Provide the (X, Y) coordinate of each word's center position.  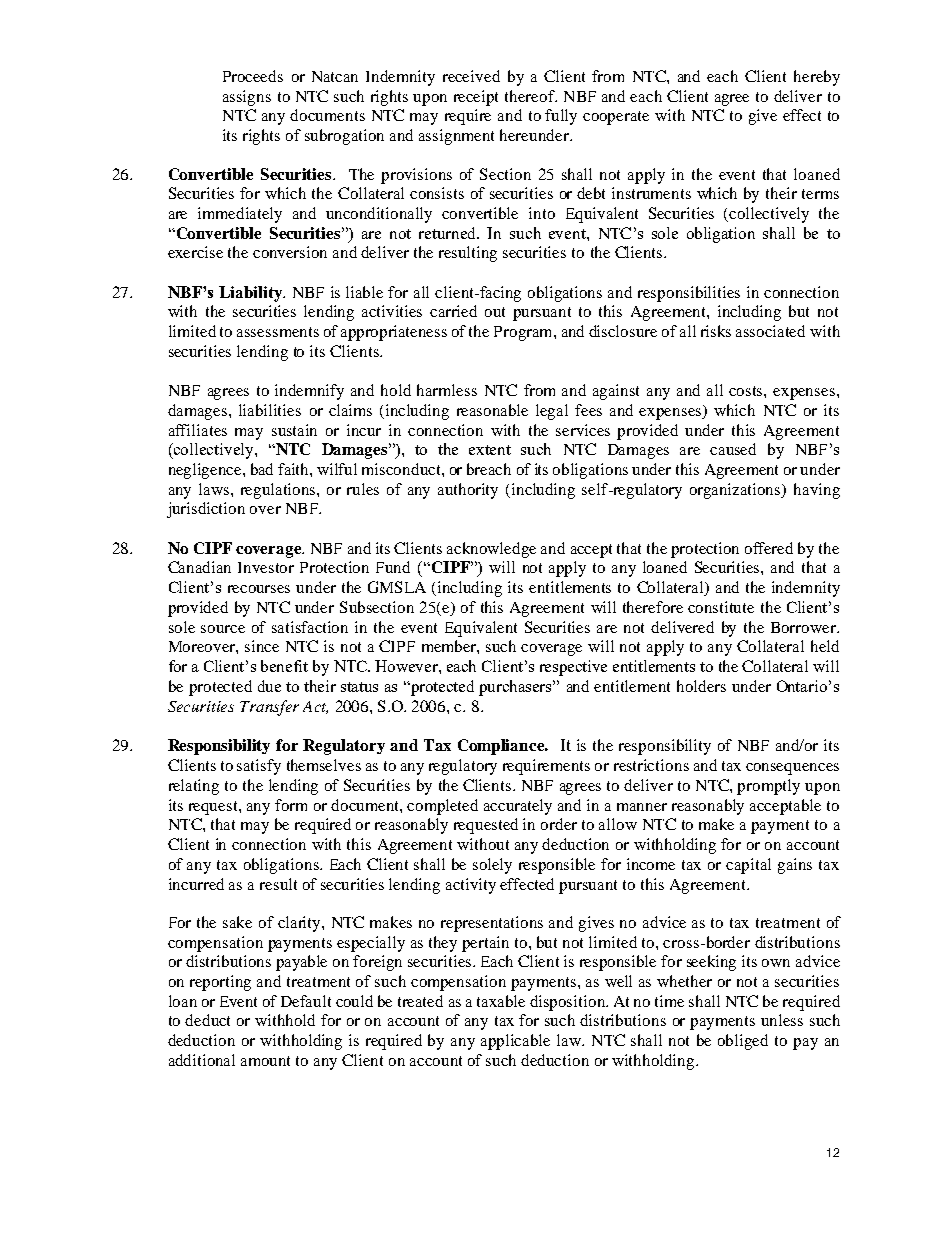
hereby (817, 78)
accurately (518, 807)
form (291, 805)
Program (524, 333)
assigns (247, 98)
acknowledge (491, 550)
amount (265, 1061)
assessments (278, 332)
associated (770, 331)
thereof (531, 96)
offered (769, 548)
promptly (768, 787)
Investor (266, 567)
